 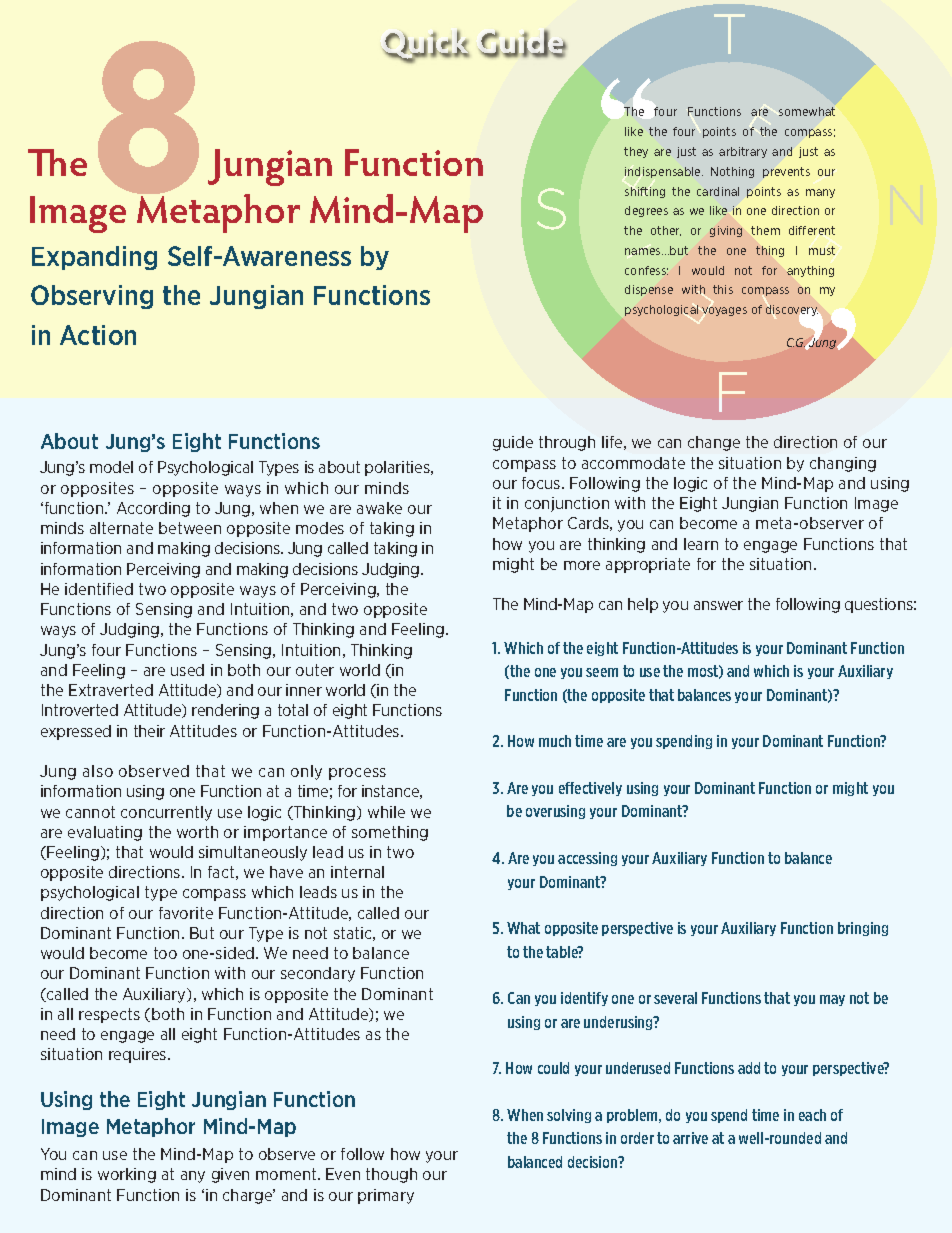 What do you see at coordinates (743, 152) in the document?
I see `arbitrary` at bounding box center [743, 152].
